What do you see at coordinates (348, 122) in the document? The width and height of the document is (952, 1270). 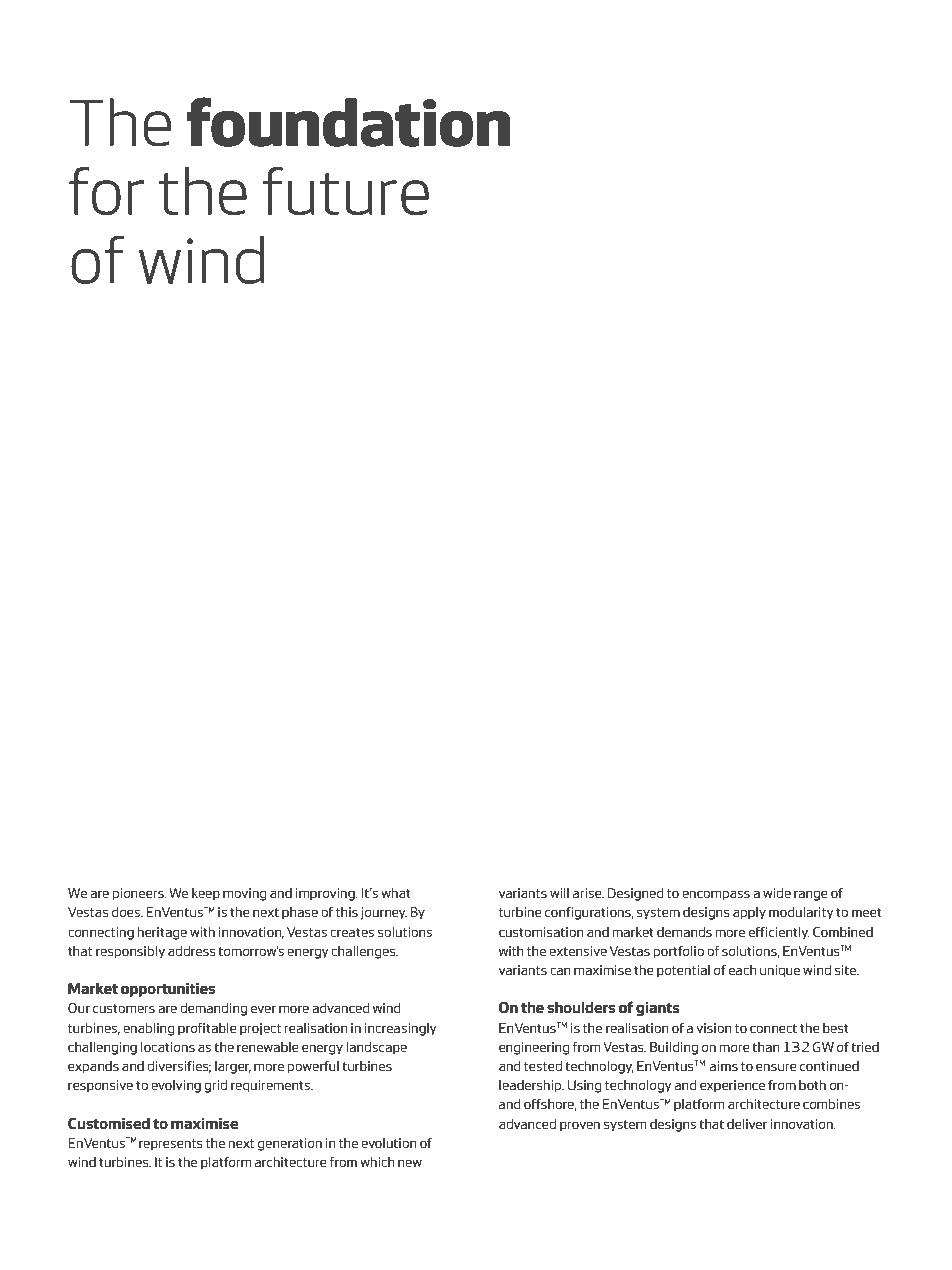 I see `foundation` at bounding box center [348, 122].
